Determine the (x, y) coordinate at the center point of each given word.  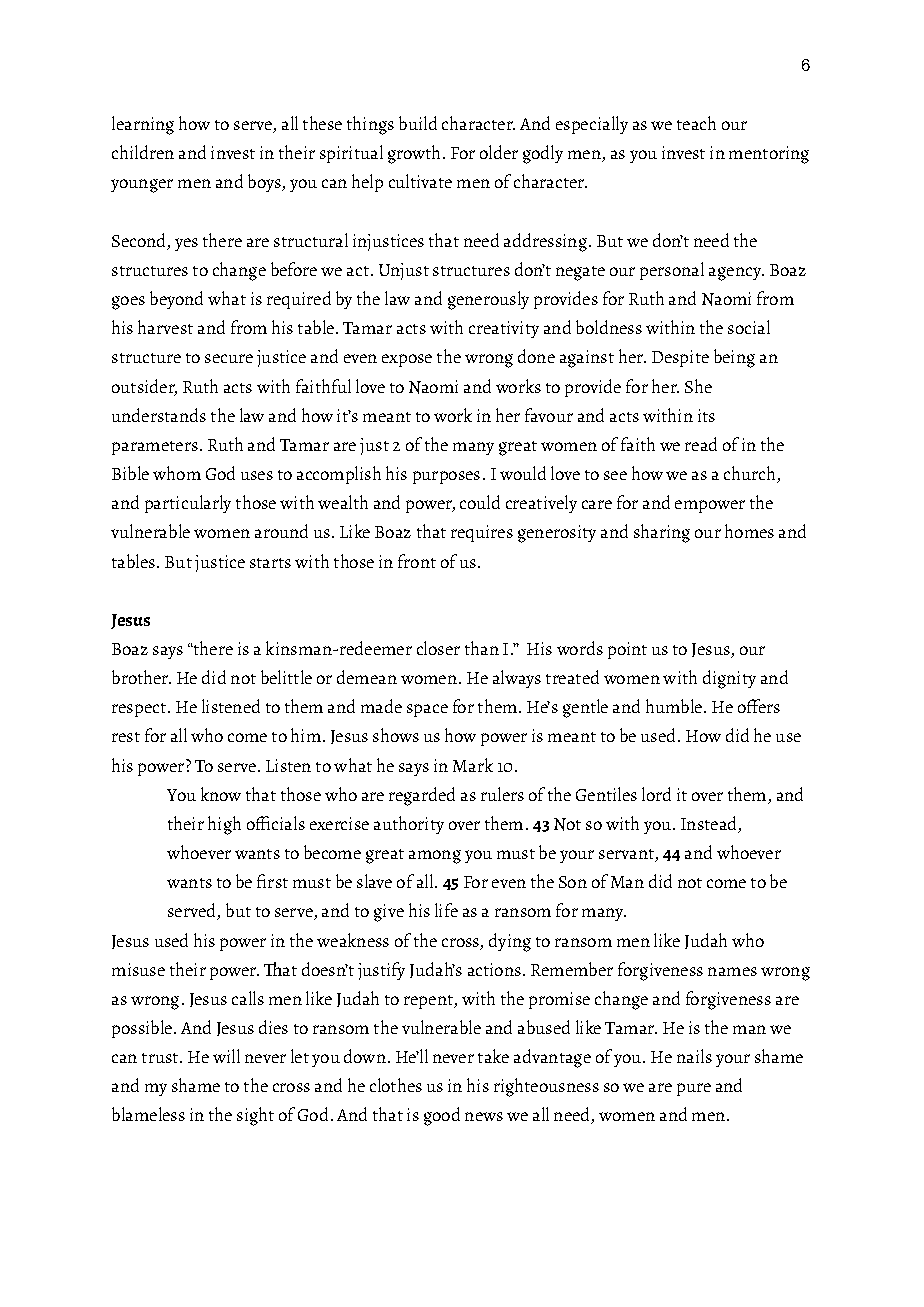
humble (675, 706)
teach (696, 123)
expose (407, 360)
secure (229, 358)
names (732, 971)
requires (482, 533)
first (272, 881)
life (446, 910)
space (427, 710)
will (226, 1056)
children (143, 152)
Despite (680, 358)
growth (416, 154)
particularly (188, 504)
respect (140, 710)
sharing (662, 533)
